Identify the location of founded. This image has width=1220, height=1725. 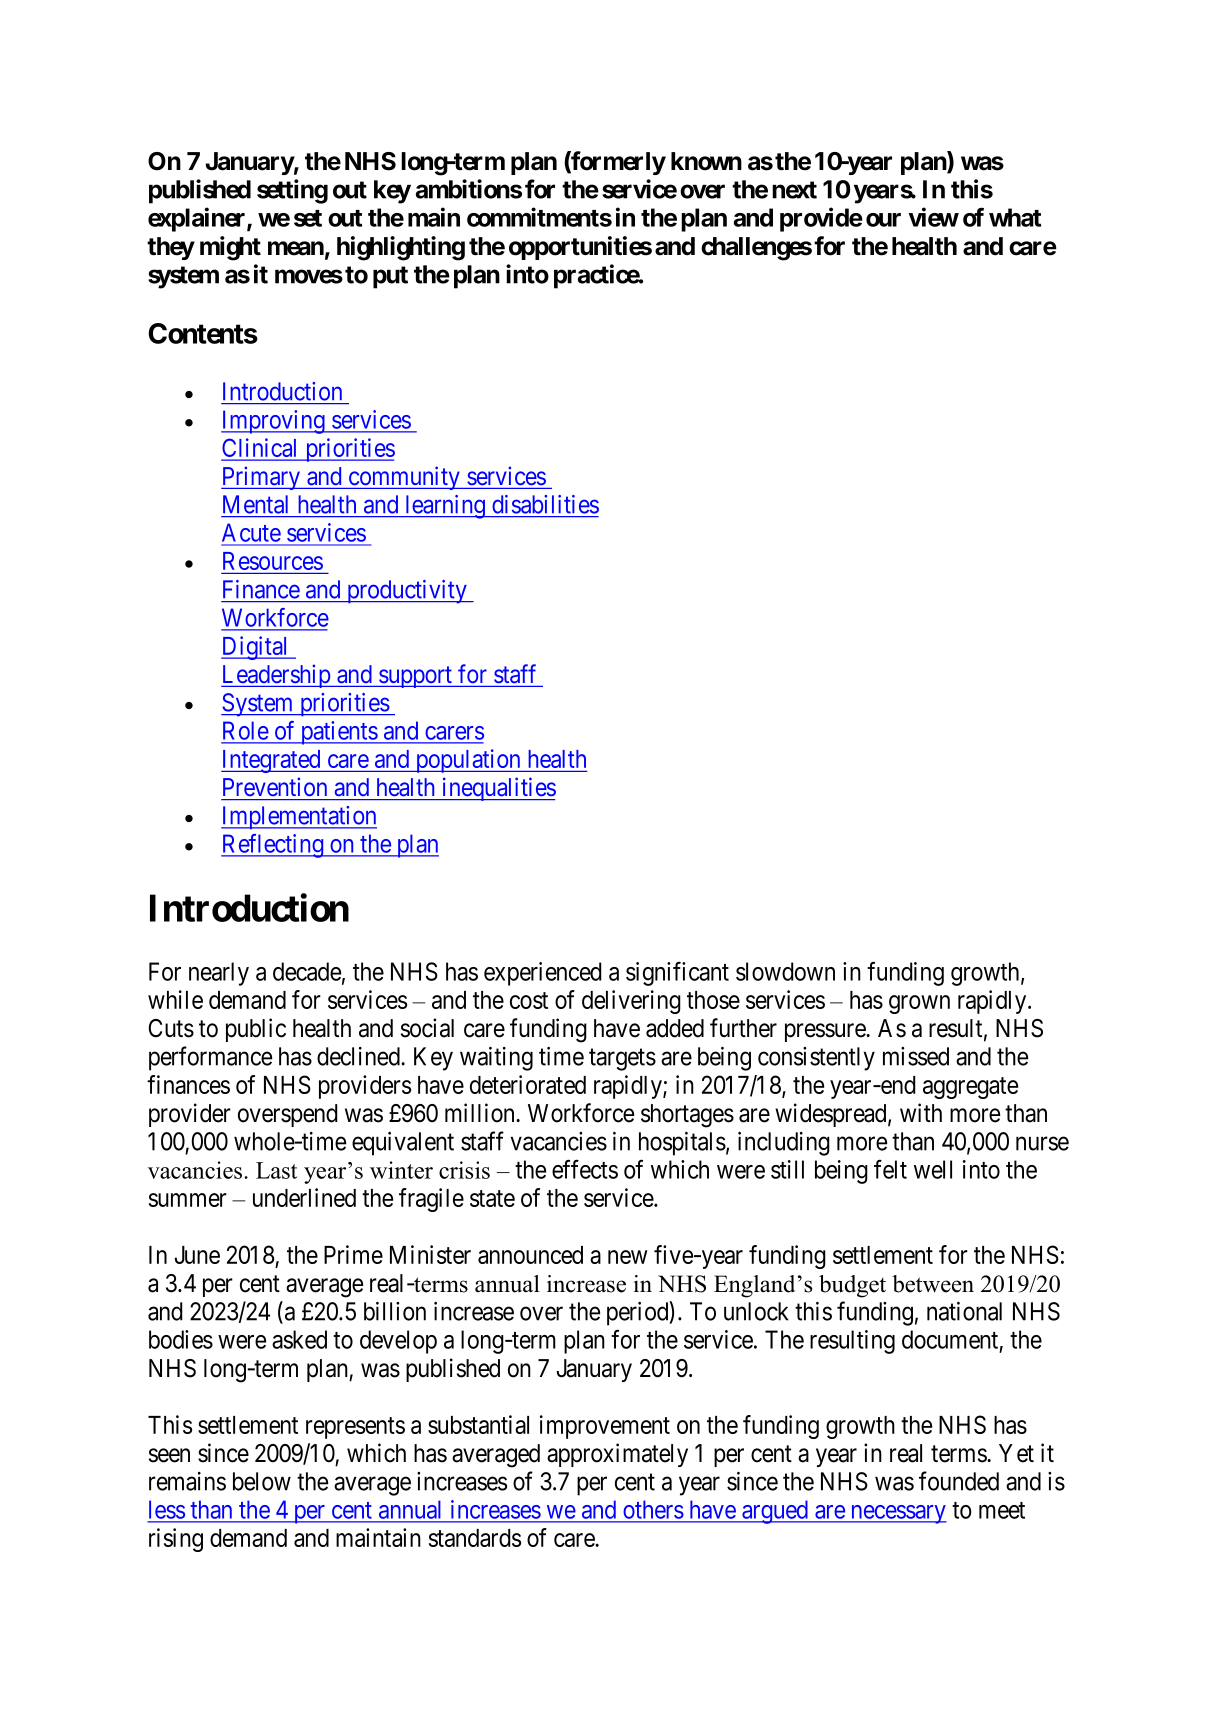
(959, 1481).
